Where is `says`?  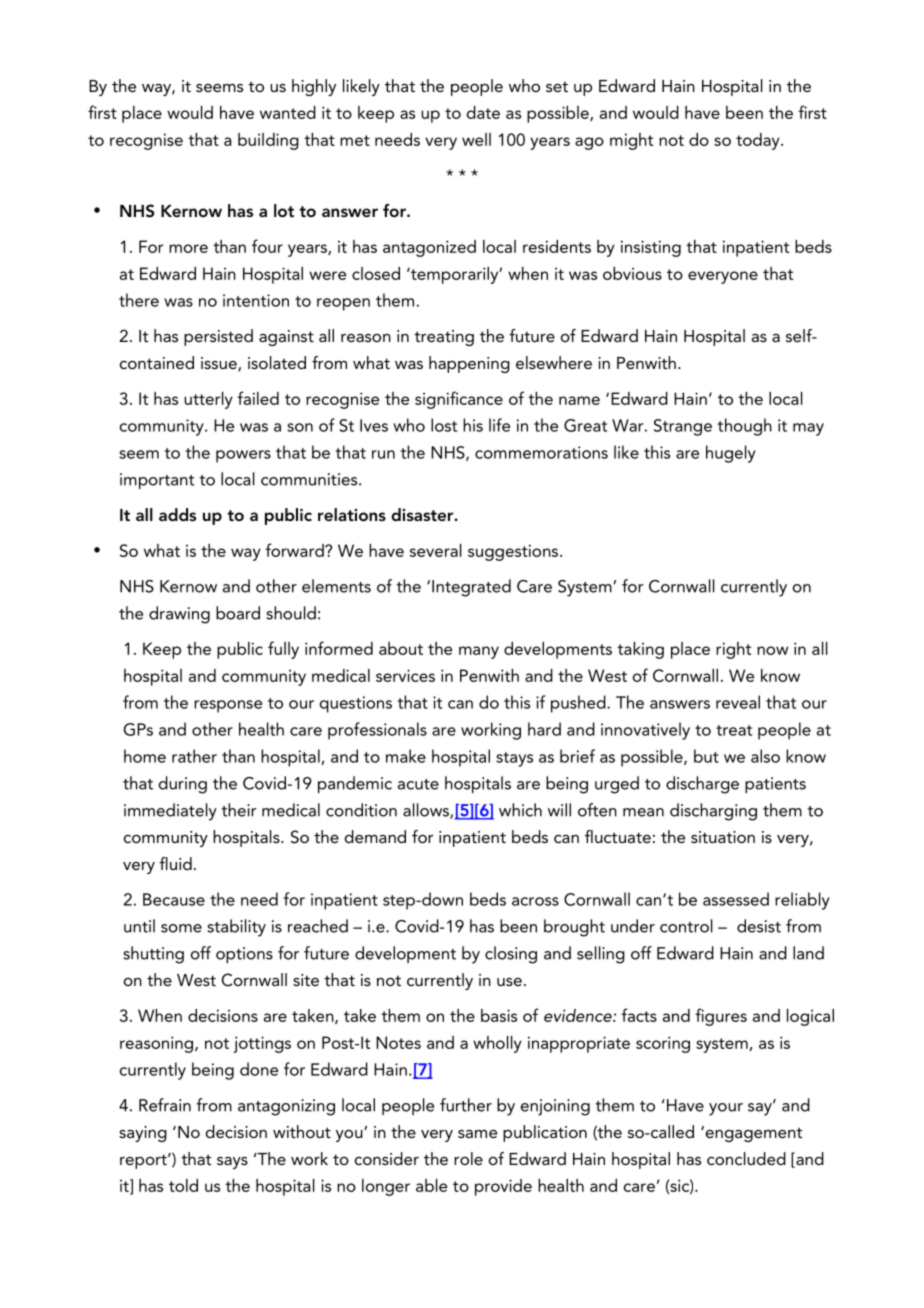
says is located at coordinates (232, 1163).
